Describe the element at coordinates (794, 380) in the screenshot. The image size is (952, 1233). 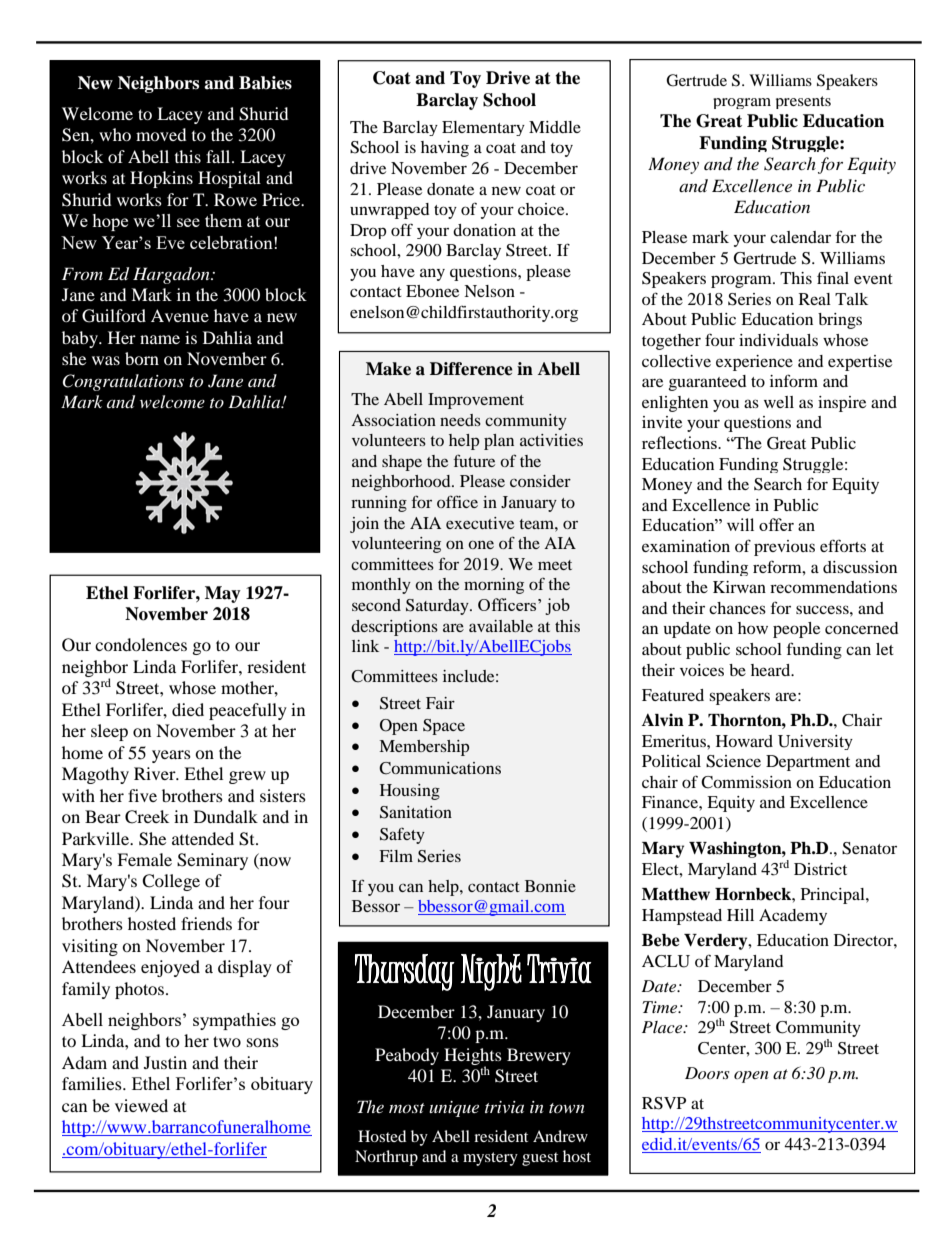
I see `inform` at that location.
